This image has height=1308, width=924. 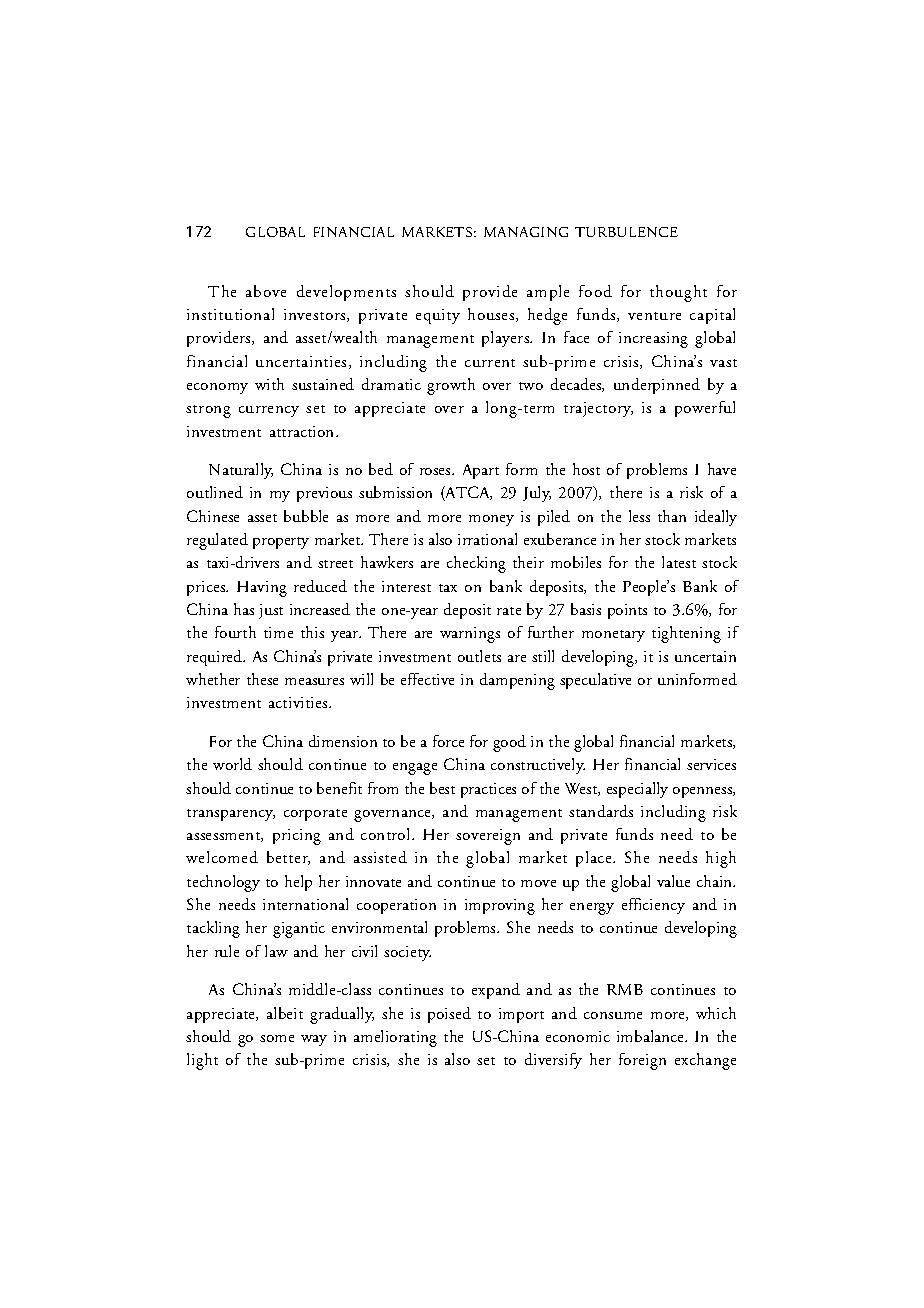 I want to click on above, so click(x=266, y=291).
